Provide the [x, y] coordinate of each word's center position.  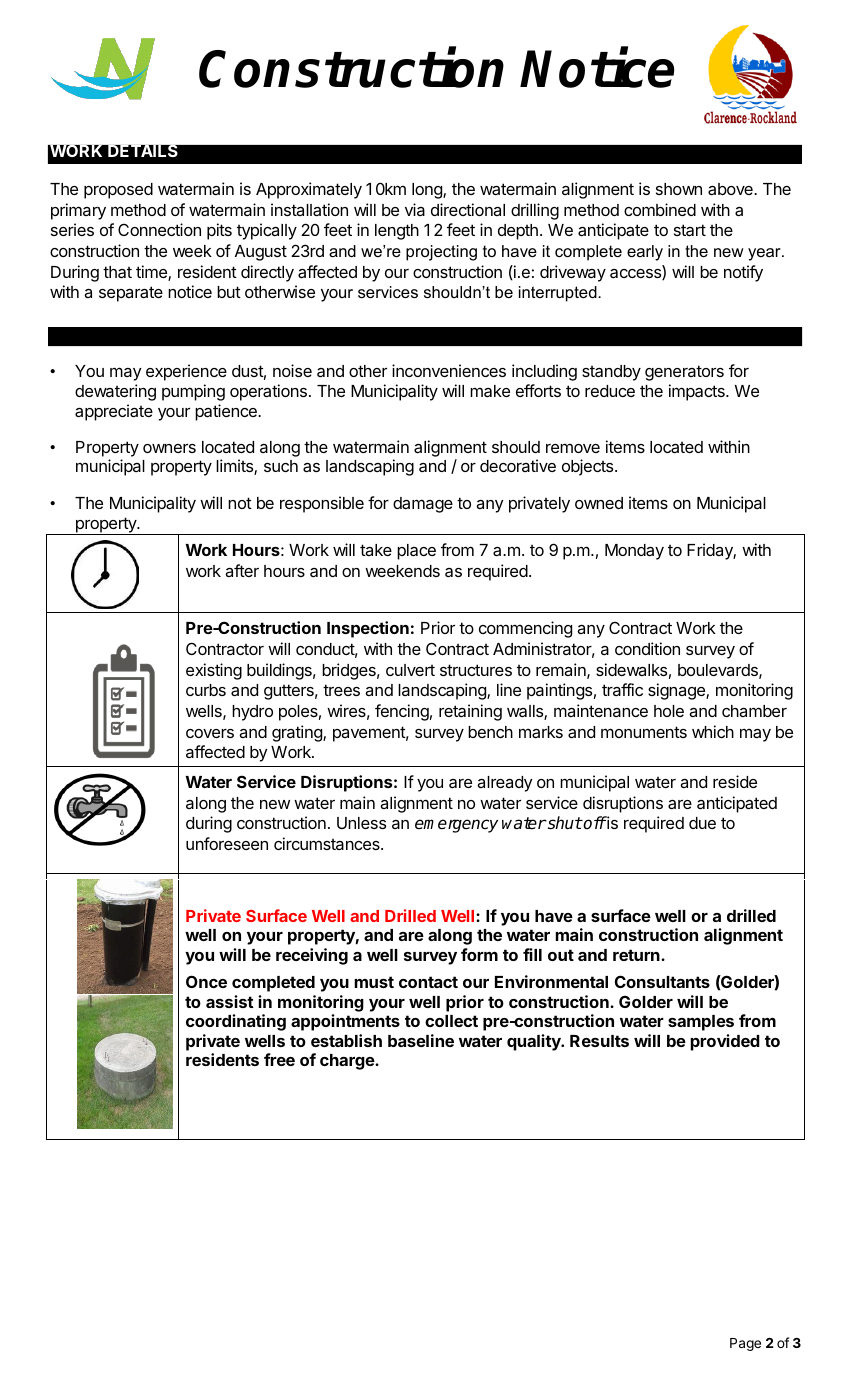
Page [745, 1344]
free [279, 1059]
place [416, 552]
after [242, 570]
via [415, 209]
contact [428, 982]
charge [348, 1062]
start [690, 230]
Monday [634, 552]
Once [206, 981]
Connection [159, 229]
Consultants [662, 981]
